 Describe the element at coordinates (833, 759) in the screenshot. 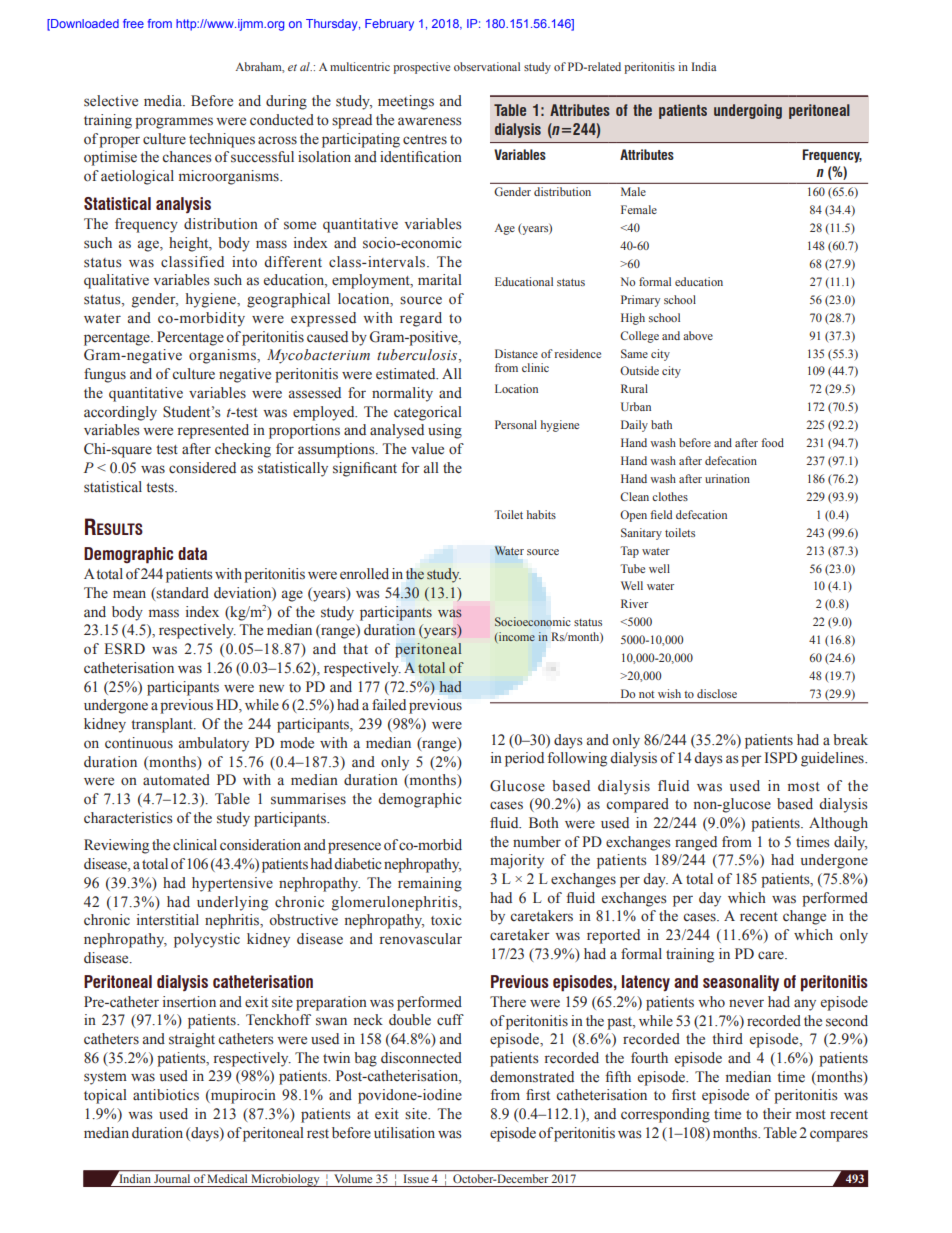

I see `guidelines` at that location.
